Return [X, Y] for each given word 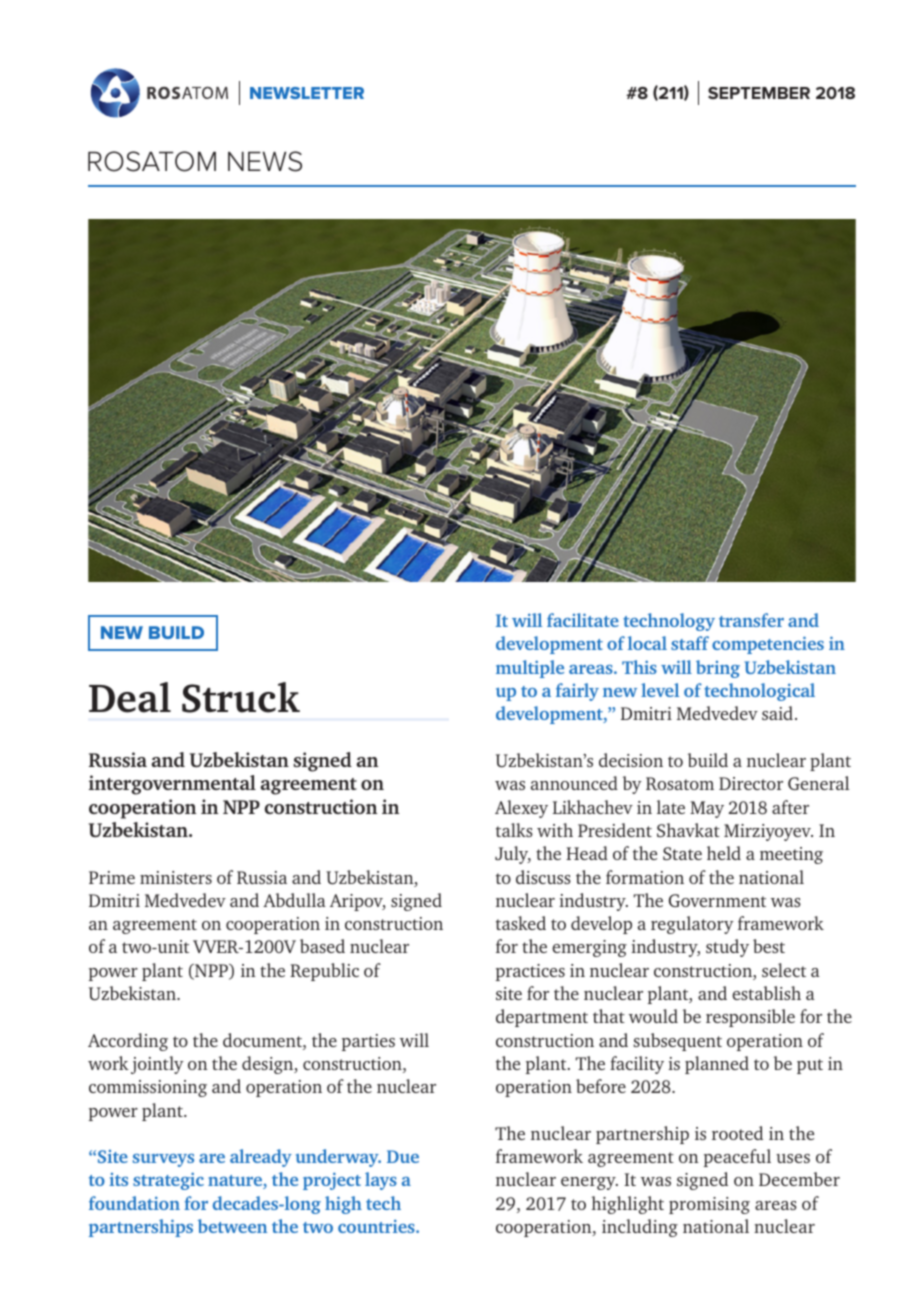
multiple [530, 669]
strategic [168, 1181]
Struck [241, 697]
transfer [751, 620]
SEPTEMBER [759, 93]
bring [718, 669]
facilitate [583, 620]
